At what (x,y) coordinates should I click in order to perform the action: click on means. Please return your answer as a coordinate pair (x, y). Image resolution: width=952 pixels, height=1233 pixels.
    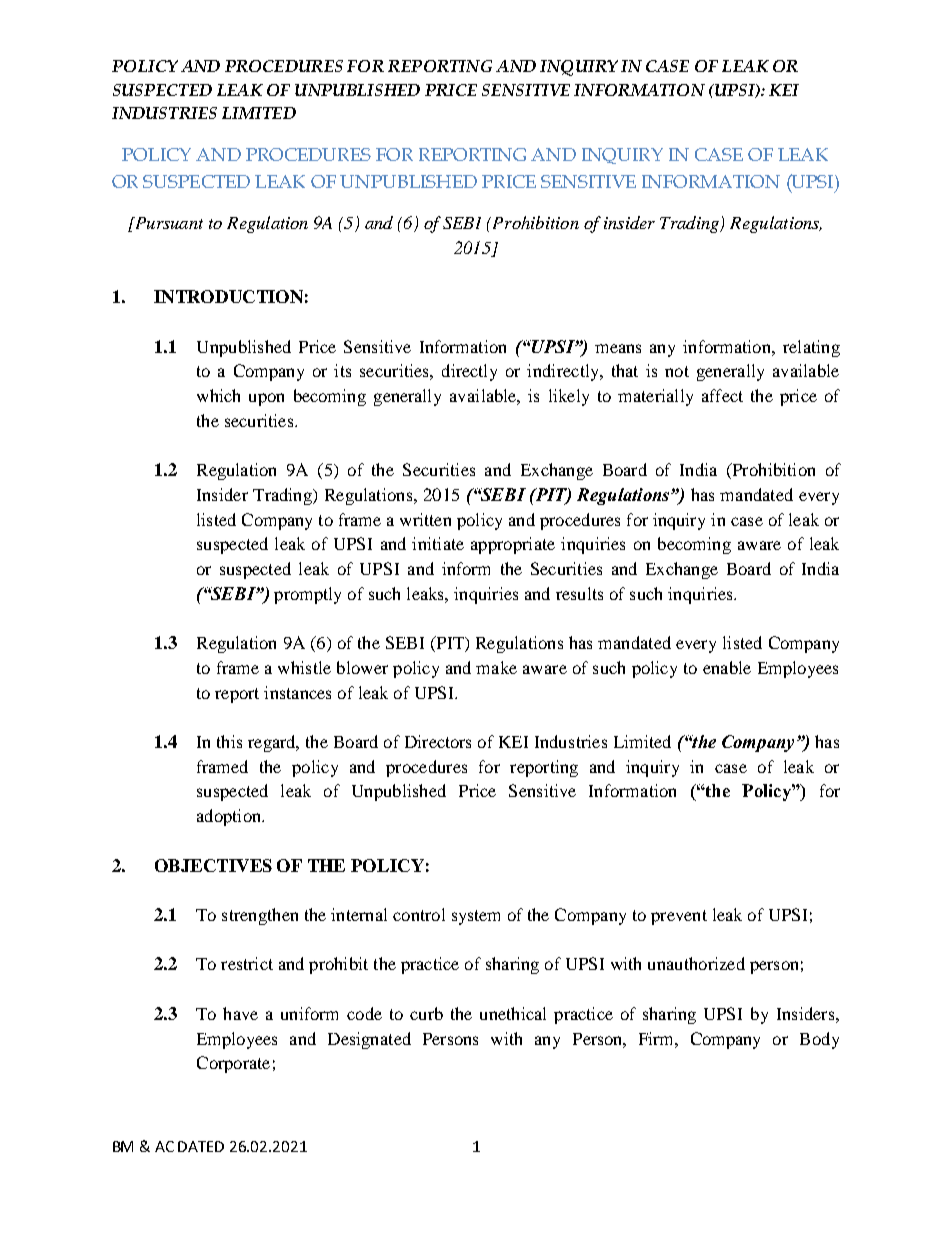
    Looking at the image, I should click on (618, 348).
